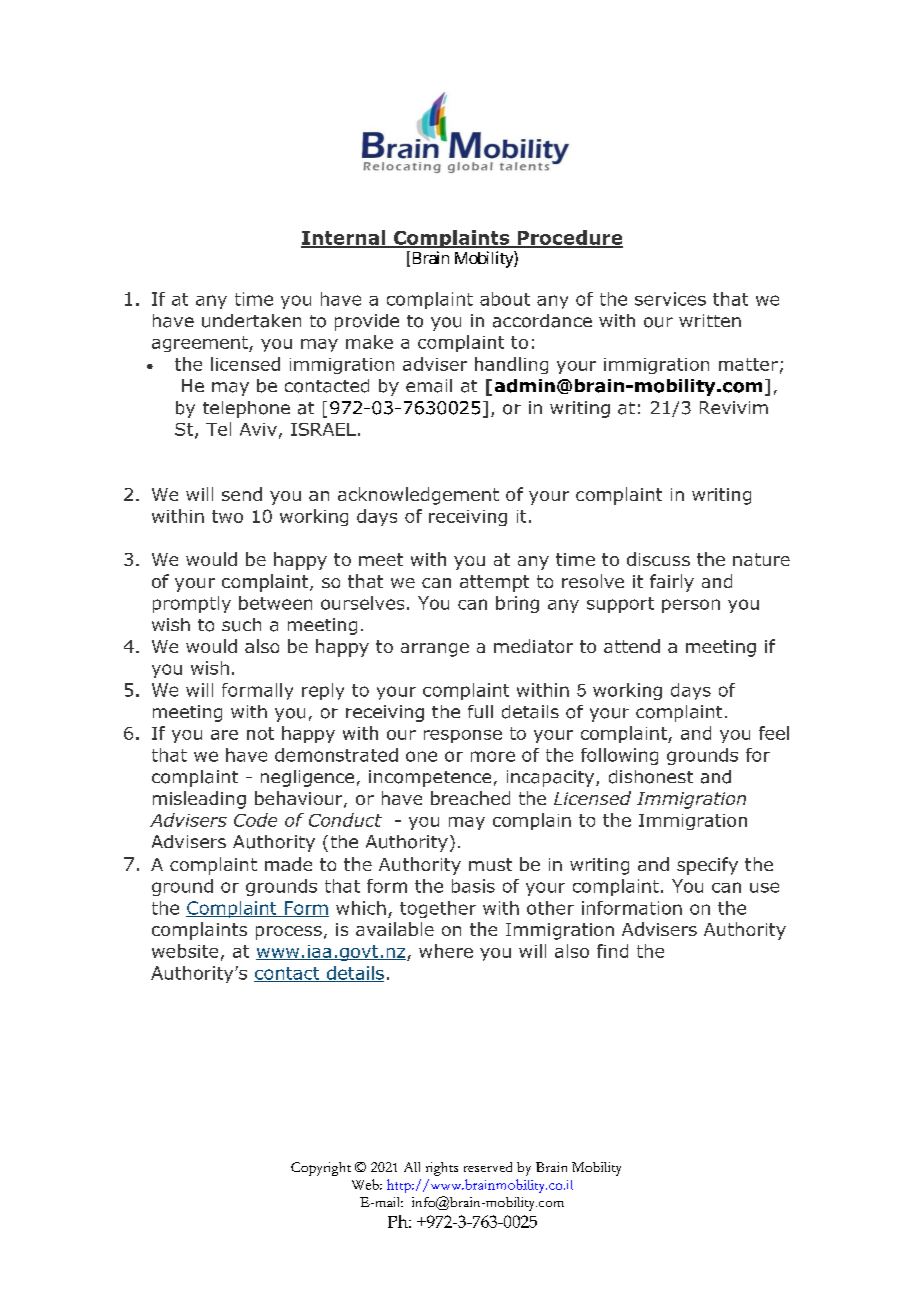  Describe the element at coordinates (260, 733) in the screenshot. I see `not` at that location.
